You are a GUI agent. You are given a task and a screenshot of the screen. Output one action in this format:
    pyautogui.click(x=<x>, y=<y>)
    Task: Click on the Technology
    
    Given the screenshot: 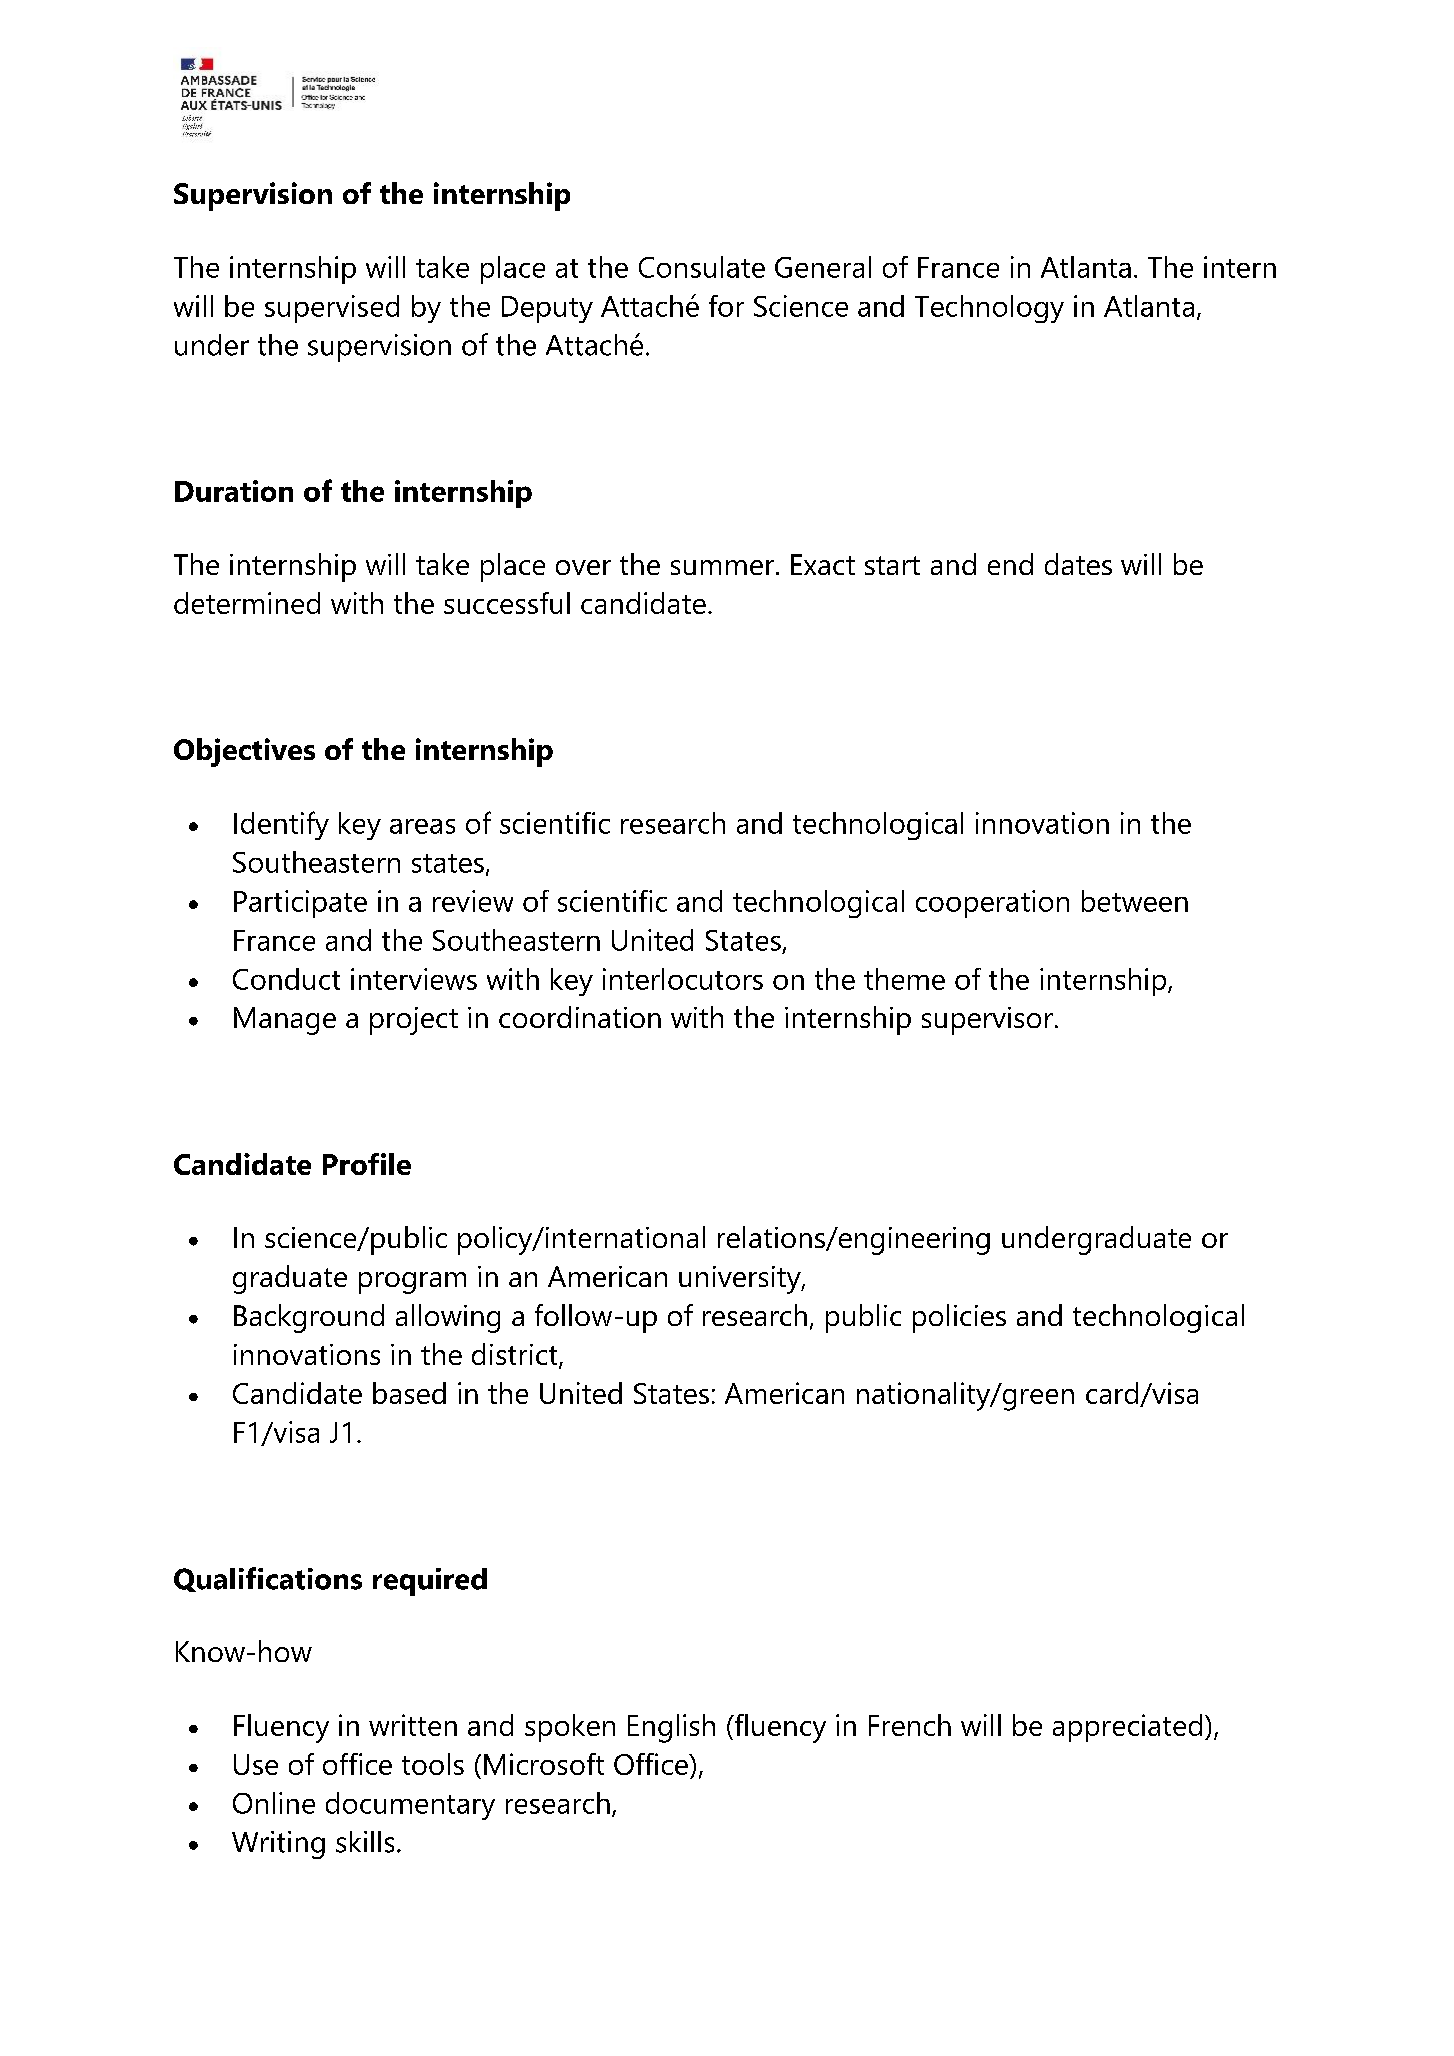 What is the action you would take?
    pyautogui.click(x=989, y=309)
